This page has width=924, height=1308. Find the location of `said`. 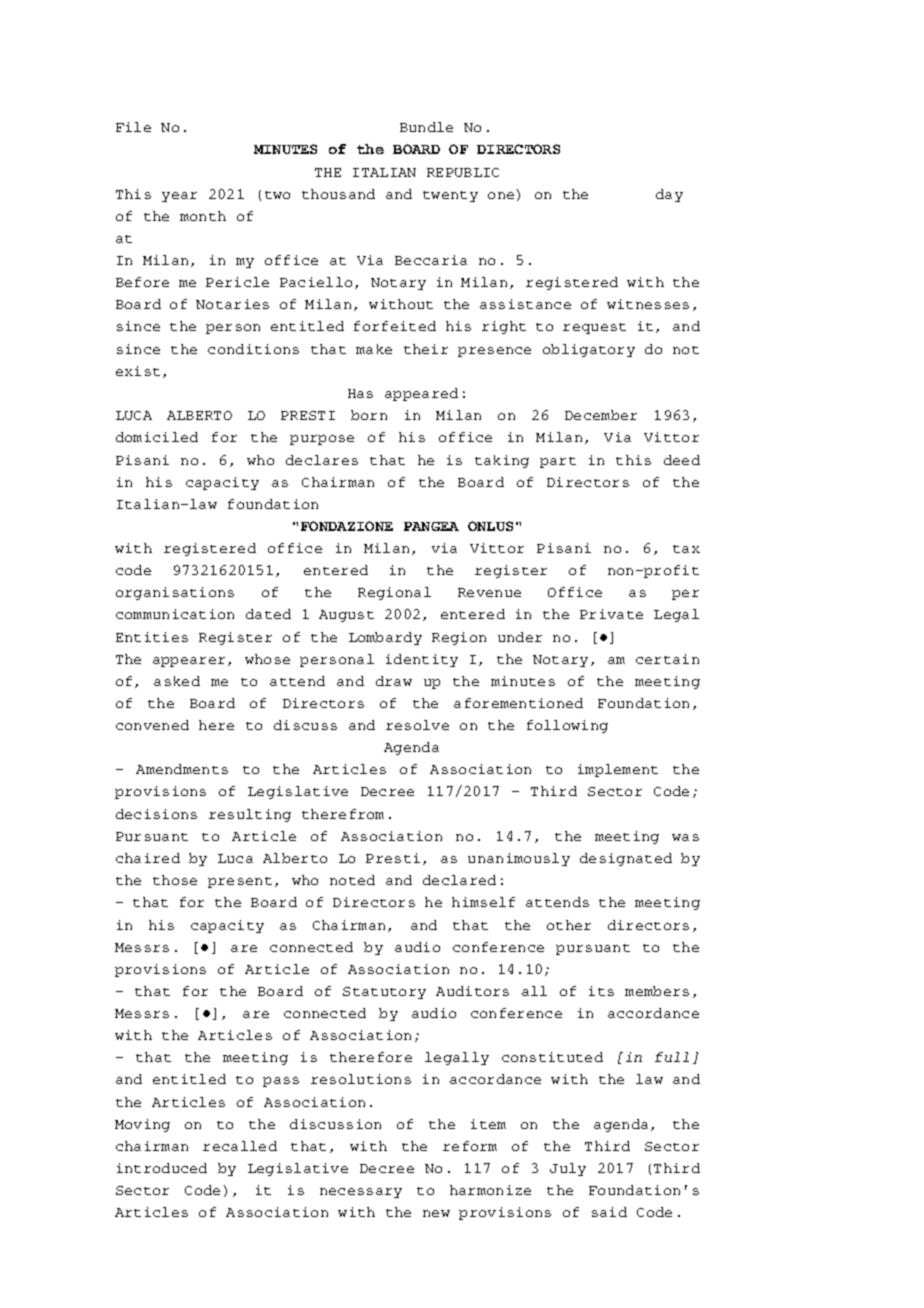

said is located at coordinates (609, 1212).
